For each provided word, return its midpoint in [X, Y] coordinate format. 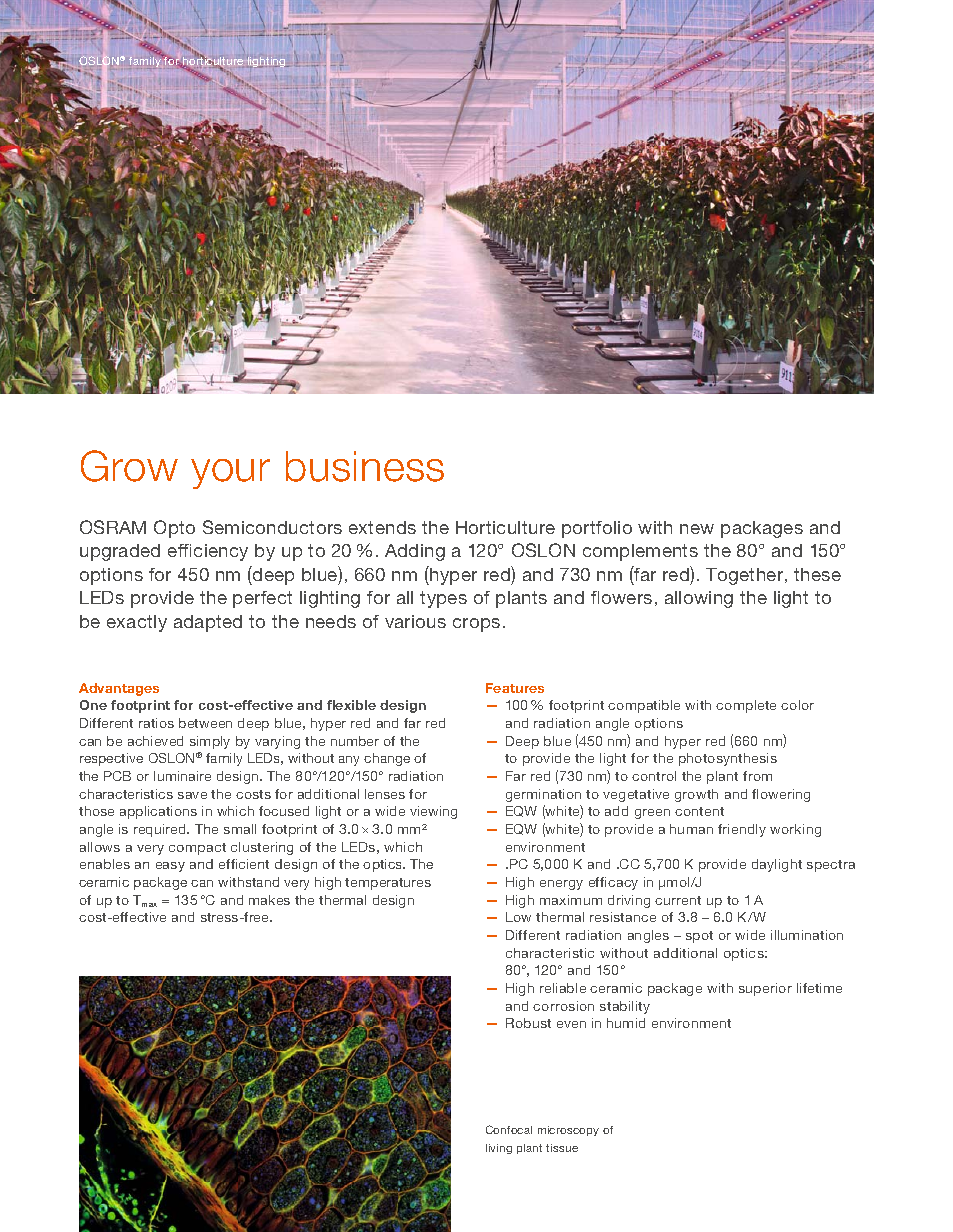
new [697, 529]
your [230, 474]
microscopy [568, 1131]
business [365, 466]
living [499, 1149]
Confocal [509, 1129]
